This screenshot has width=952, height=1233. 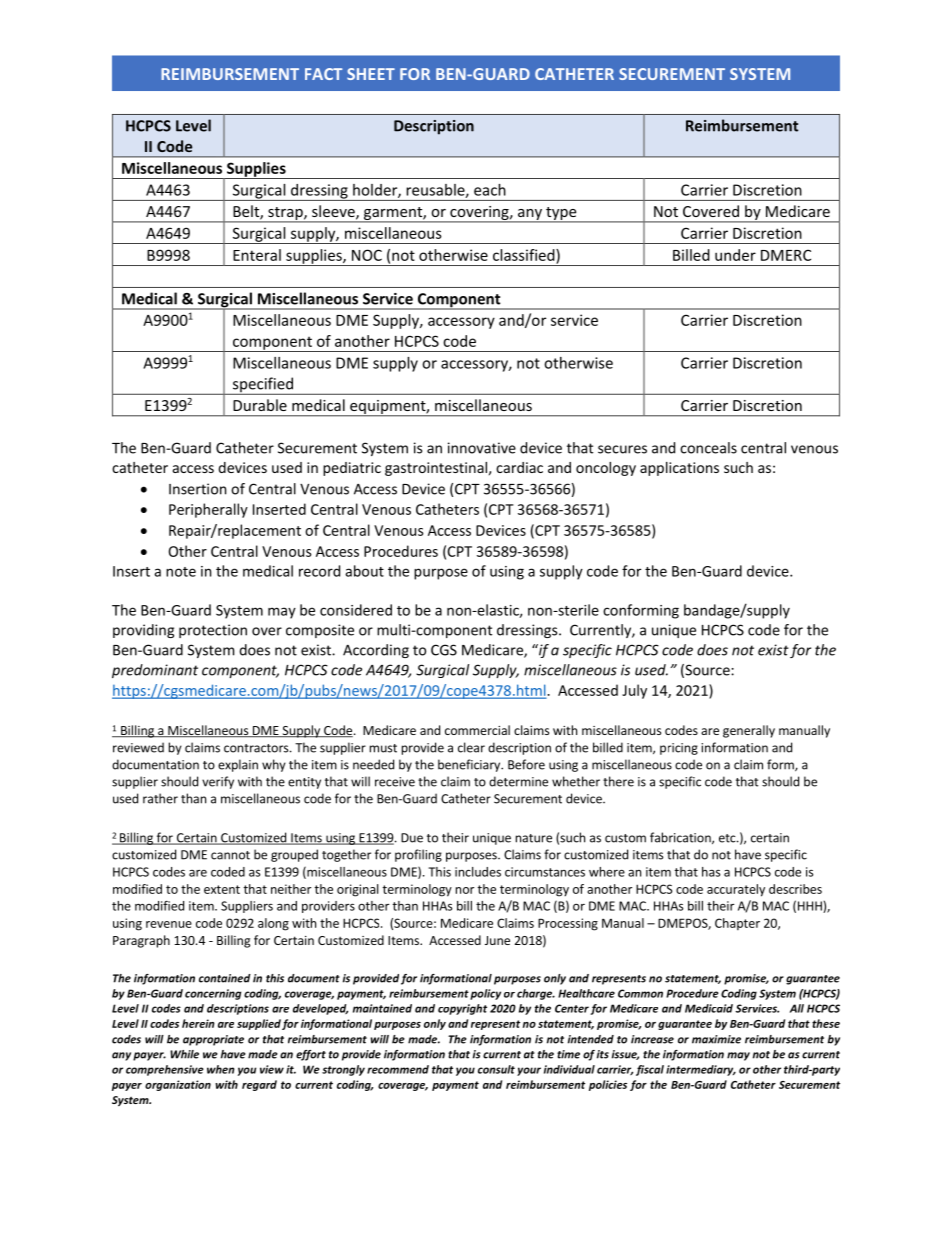 What do you see at coordinates (218, 782) in the screenshot?
I see `verify` at bounding box center [218, 782].
